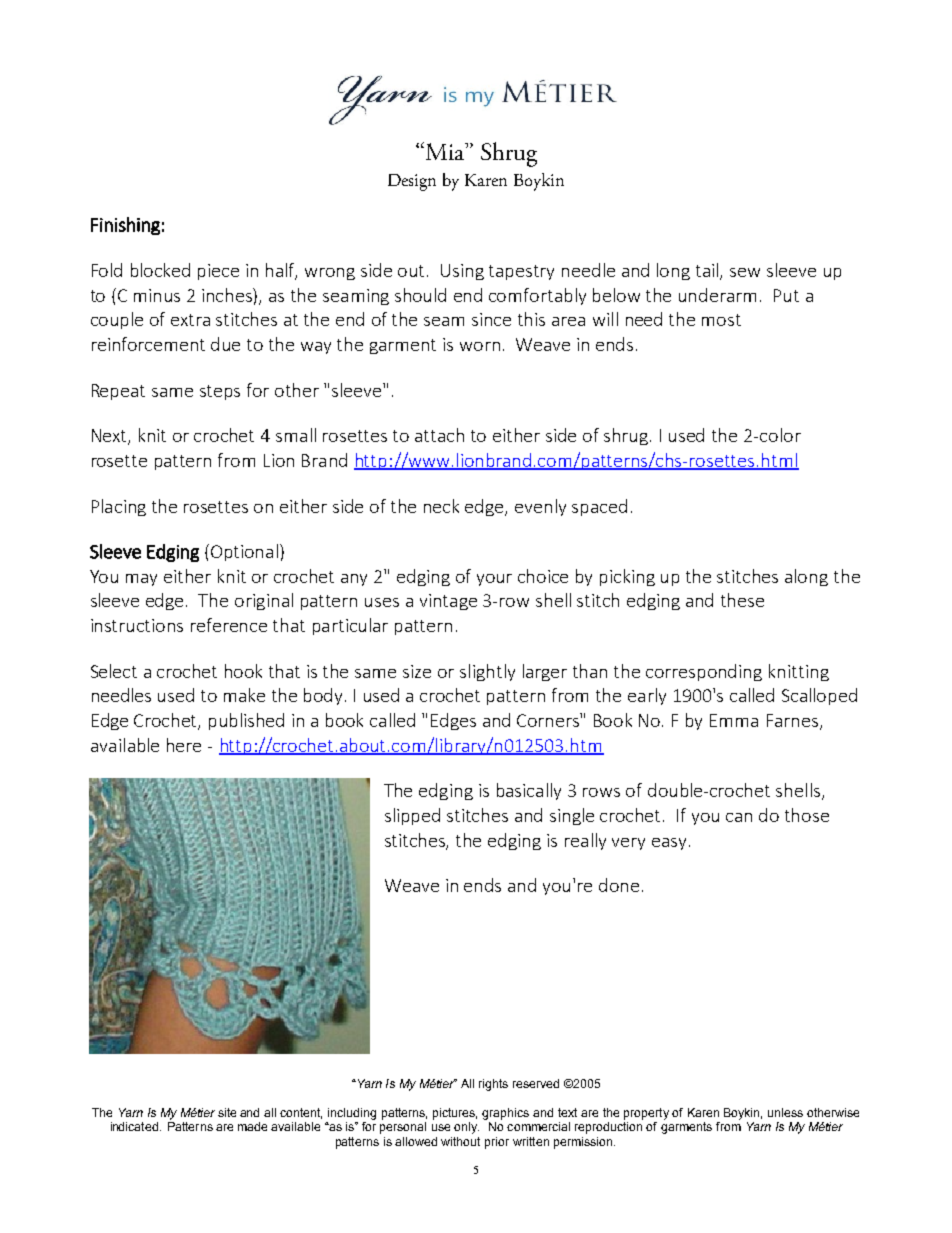  What do you see at coordinates (412, 816) in the page?
I see `slipped` at bounding box center [412, 816].
